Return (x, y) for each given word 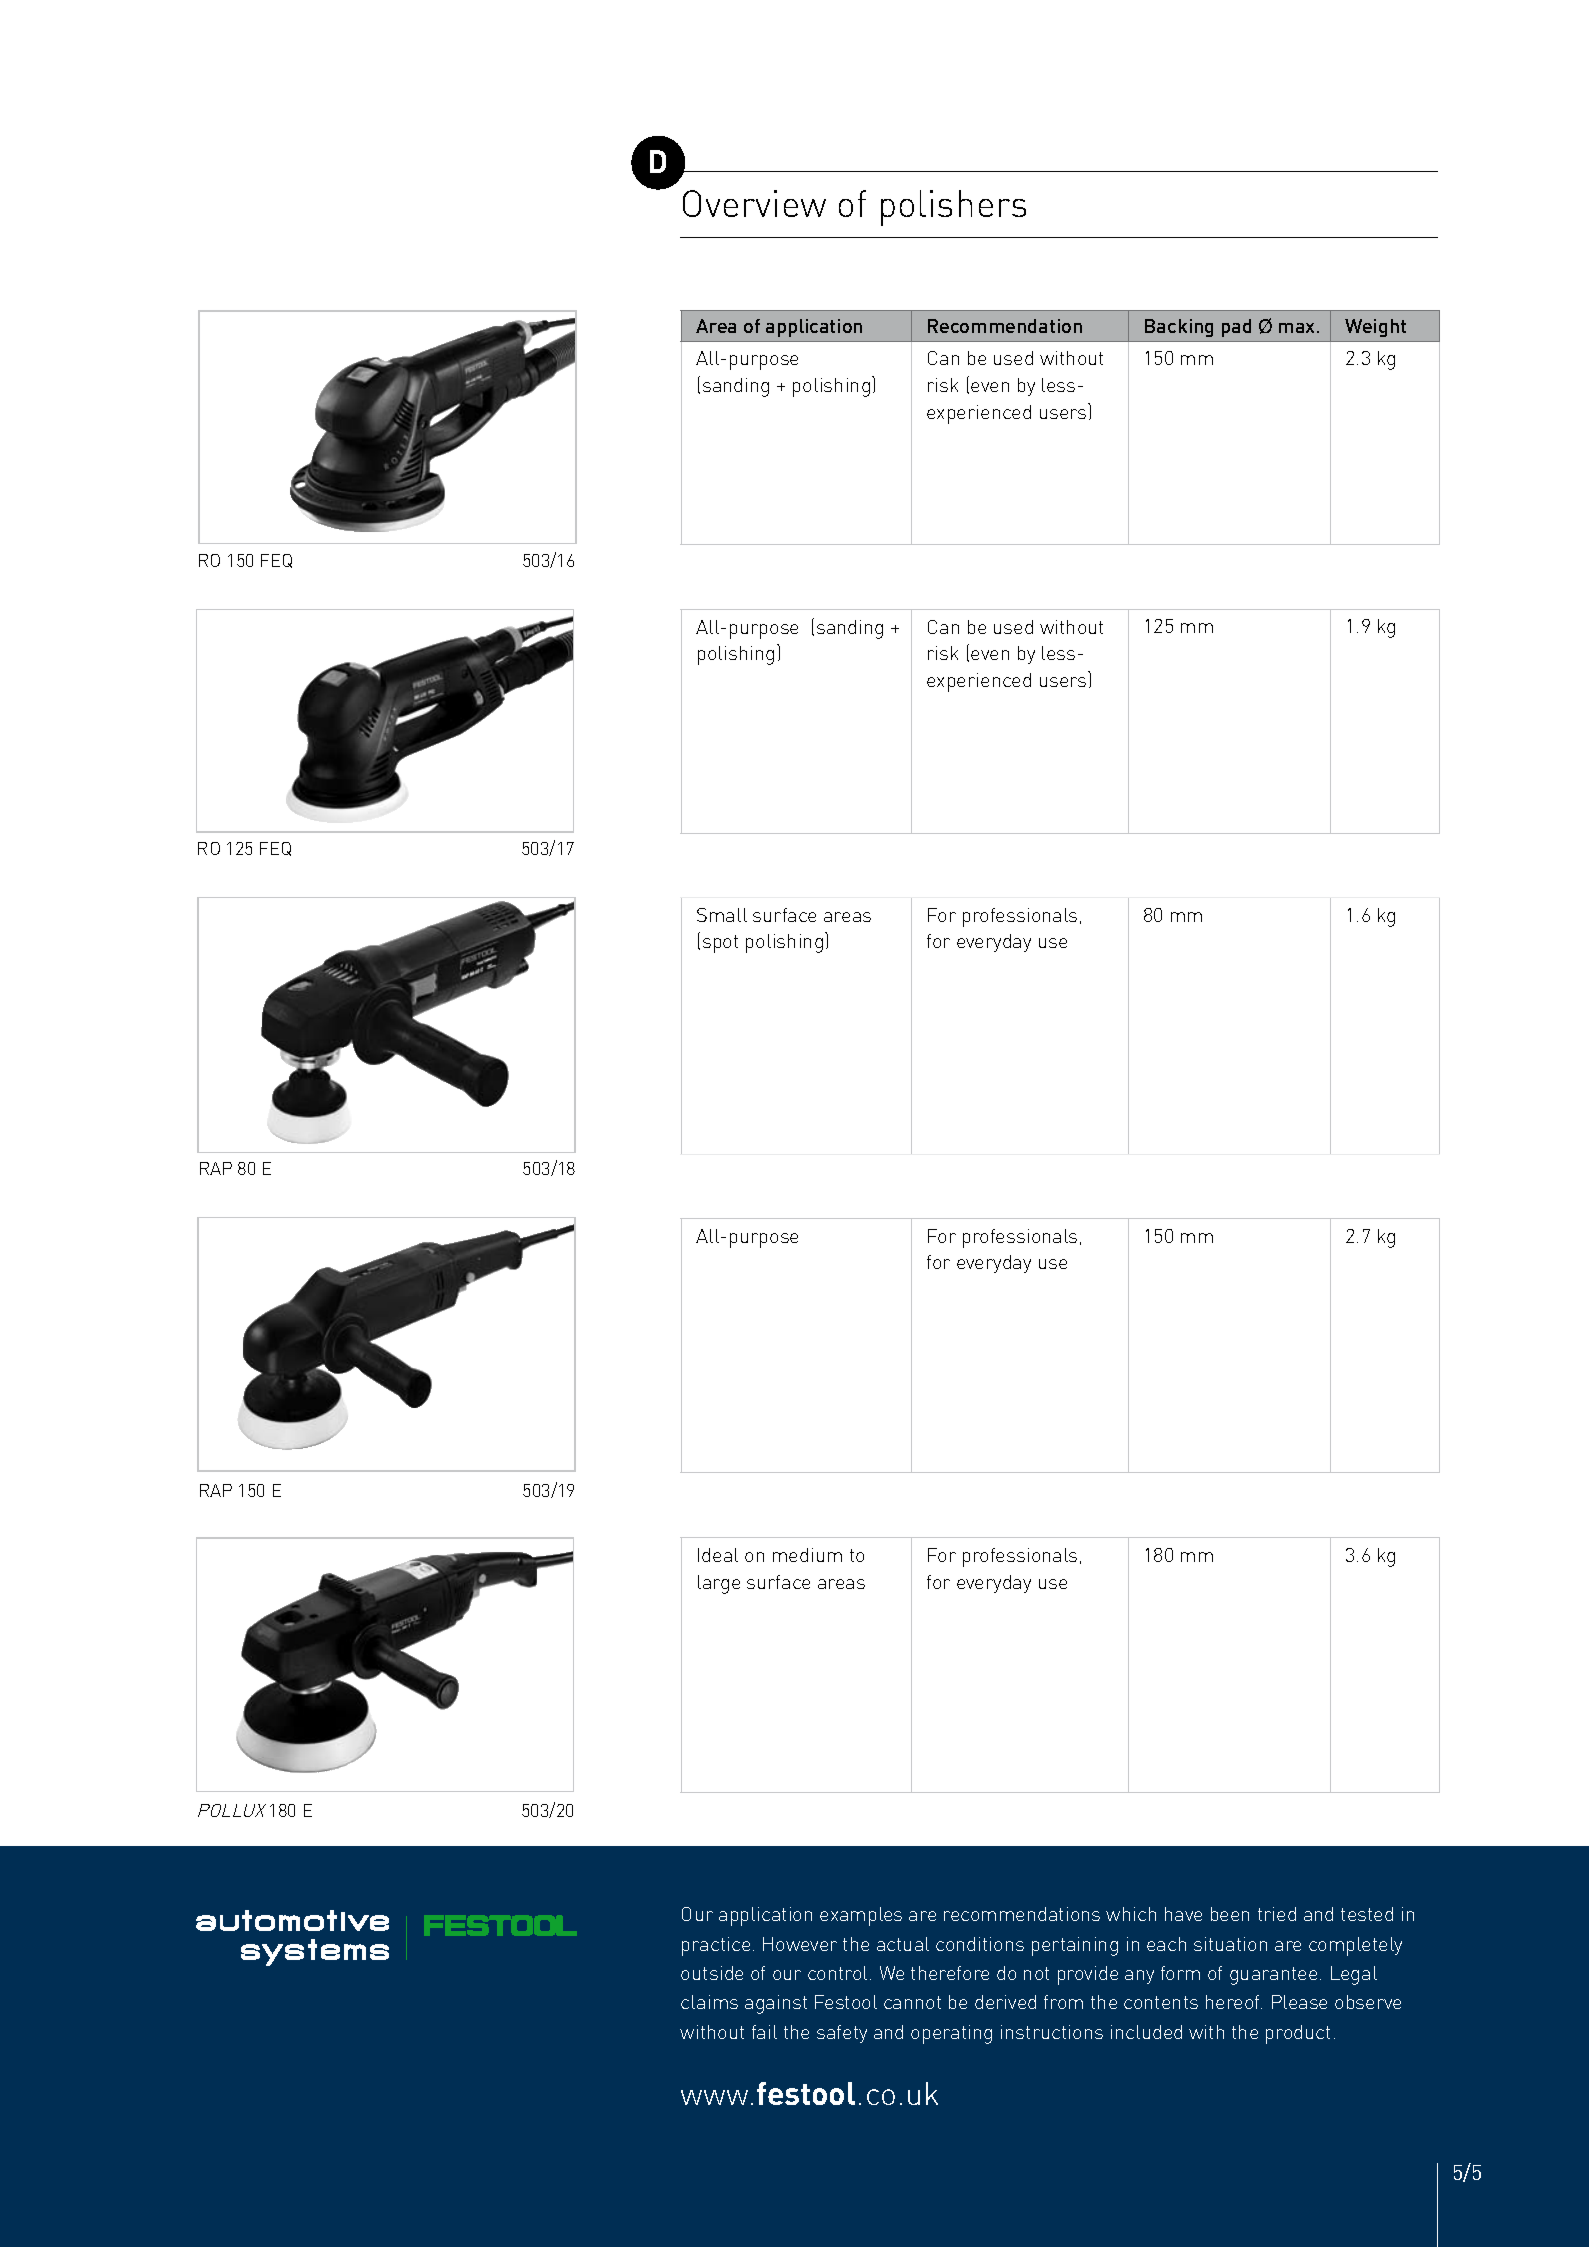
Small (722, 915)
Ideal (718, 1555)
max (1298, 328)
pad (1236, 328)
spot (720, 944)
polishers (953, 208)
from (1063, 2002)
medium (807, 1555)
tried (1277, 1914)
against (776, 2004)
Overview (754, 203)
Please (1299, 2002)
